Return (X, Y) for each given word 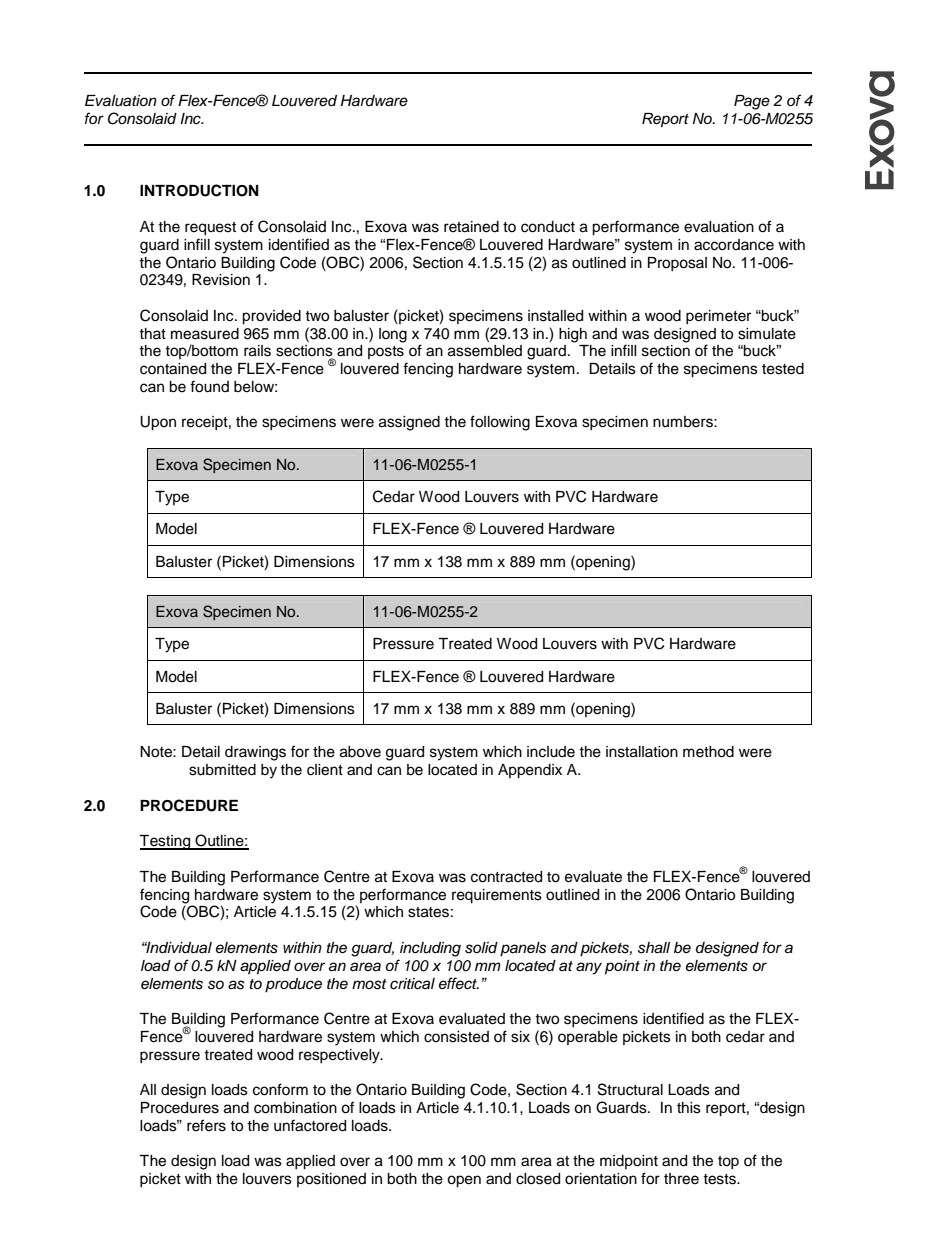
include (551, 752)
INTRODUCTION (199, 190)
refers (206, 1125)
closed (538, 1179)
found (209, 386)
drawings (255, 753)
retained (471, 227)
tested (783, 369)
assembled (485, 351)
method (708, 752)
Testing (166, 842)
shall (654, 948)
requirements (497, 896)
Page (752, 102)
